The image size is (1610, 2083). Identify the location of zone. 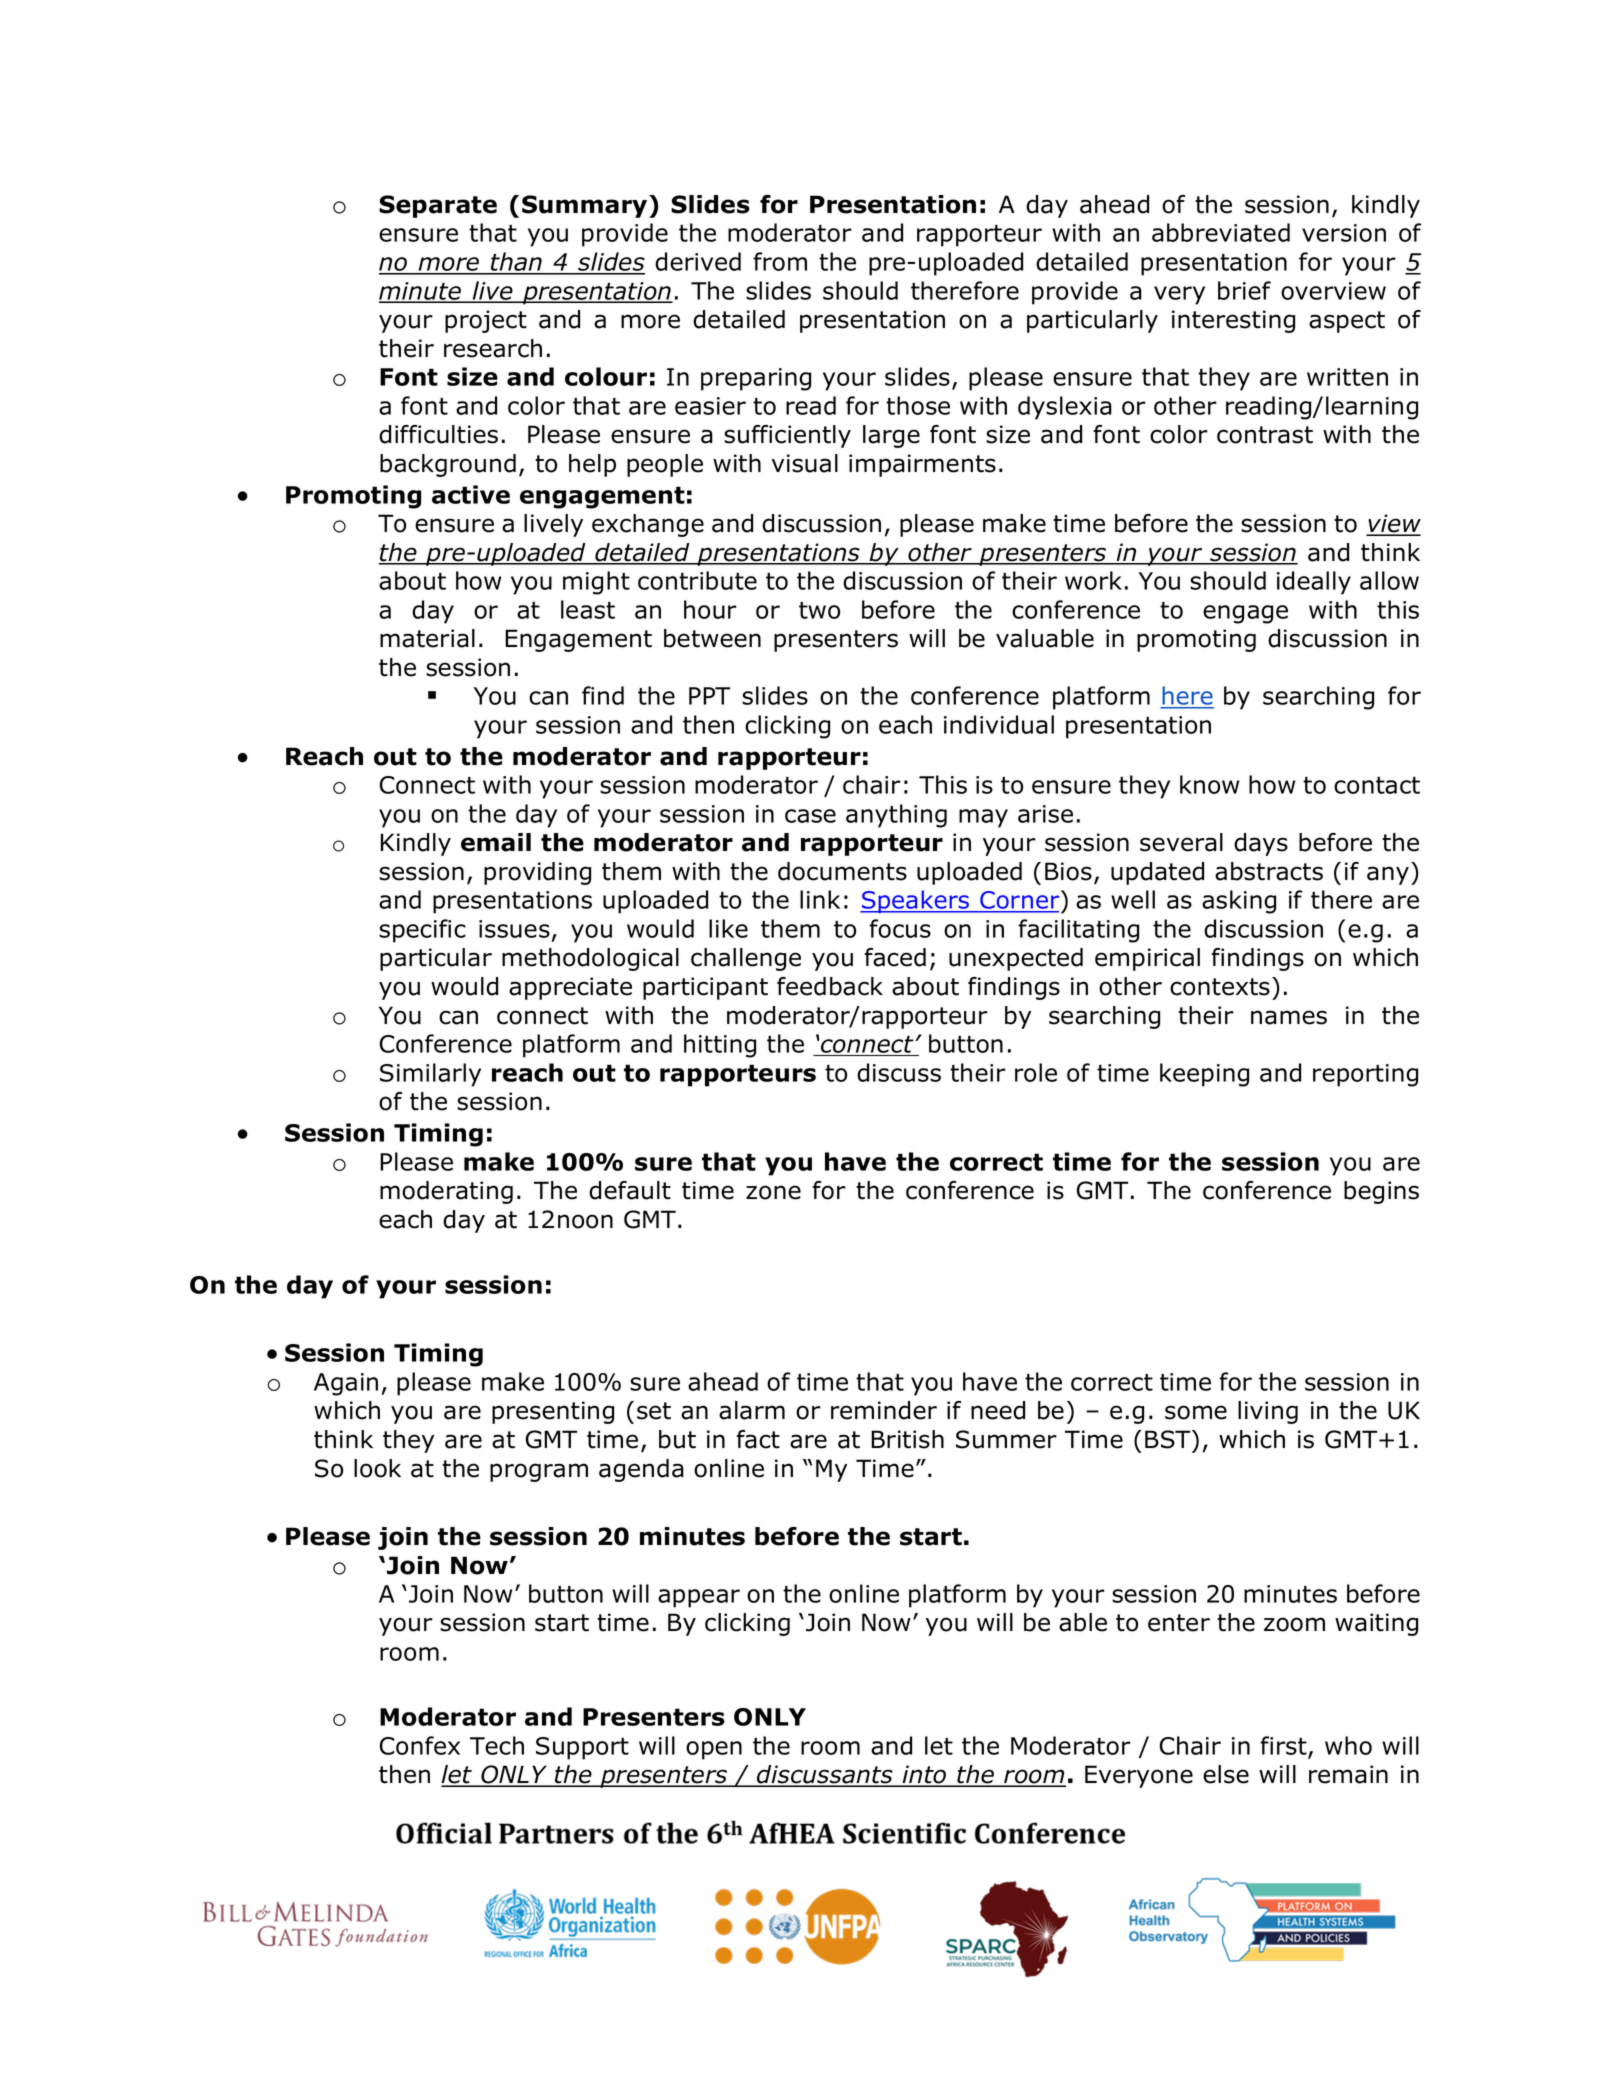
(773, 1192).
